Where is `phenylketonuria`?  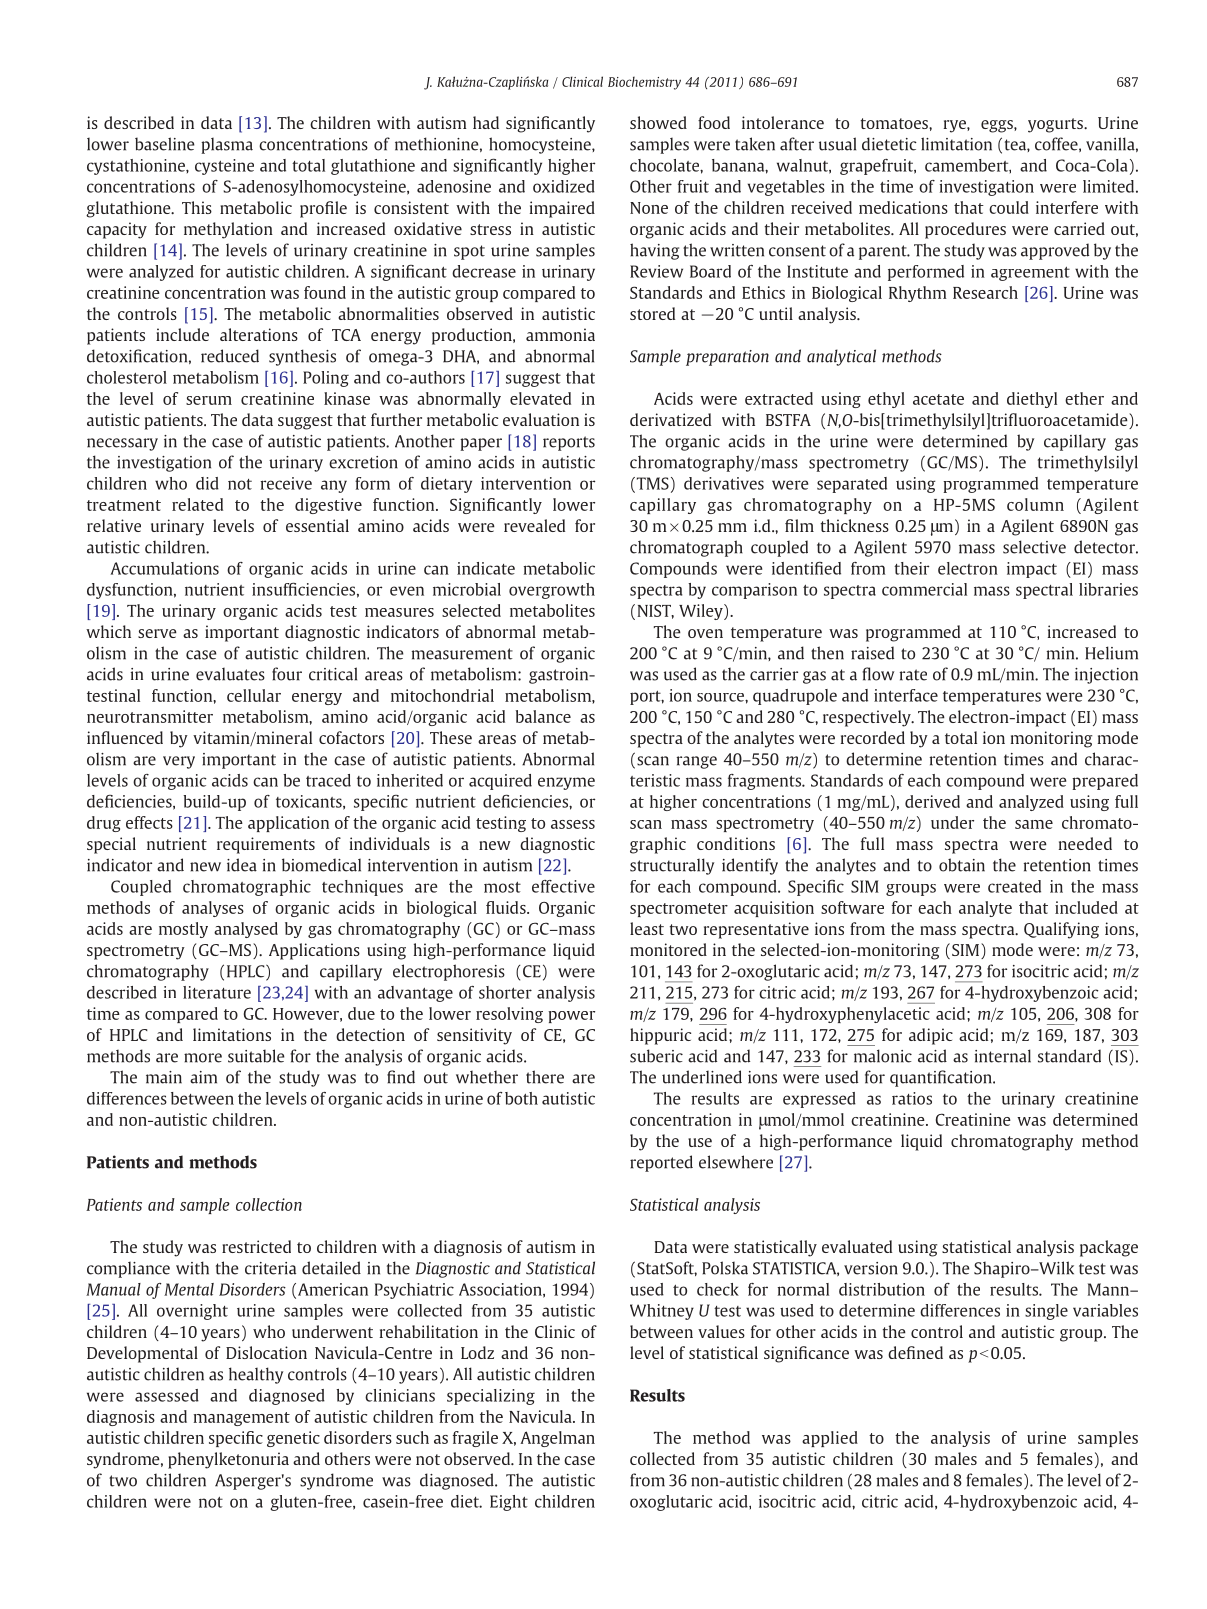
phenylketonuria is located at coordinates (228, 1460).
